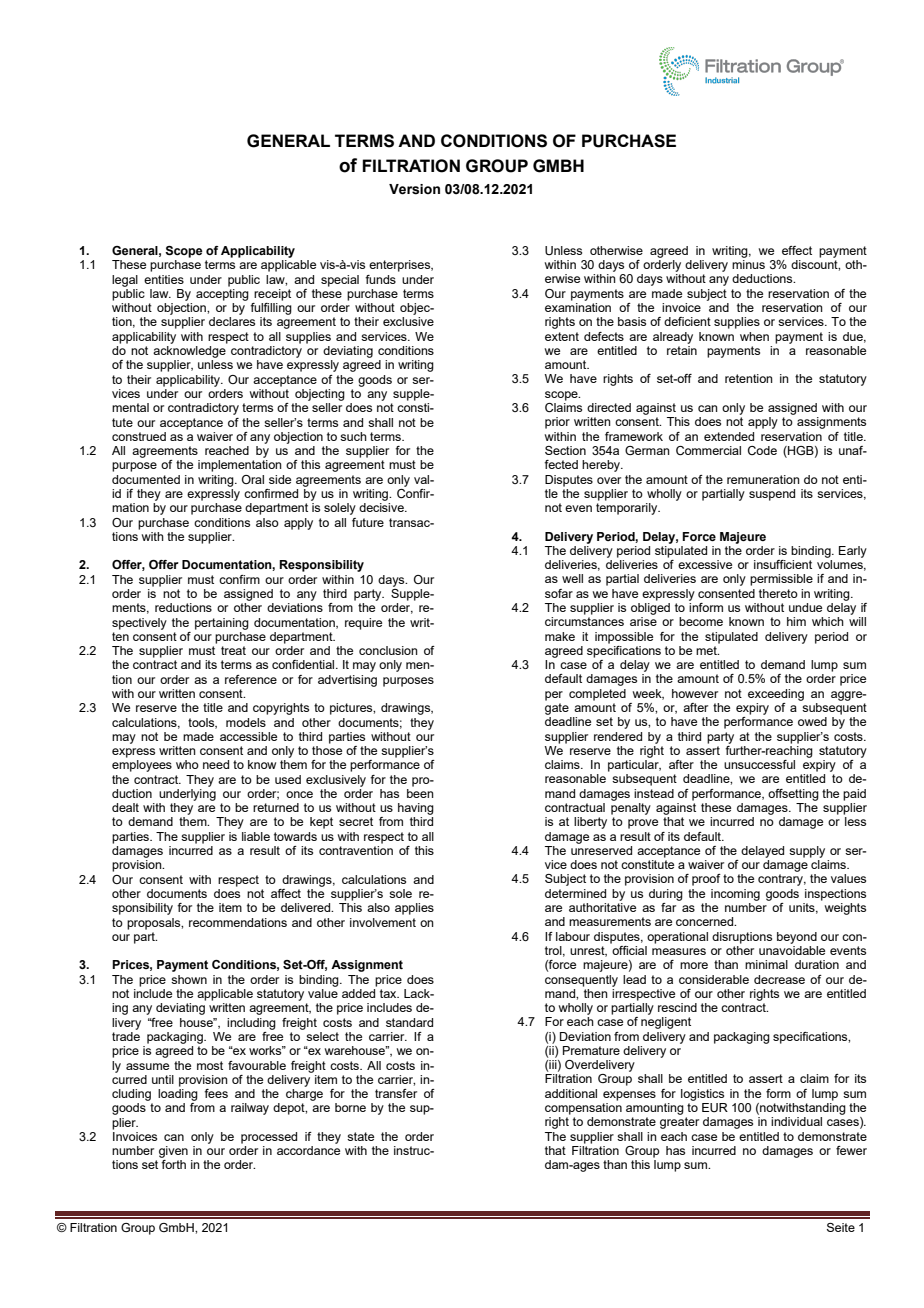 The height and width of the image is (1308, 924). I want to click on forth, so click(173, 1164).
